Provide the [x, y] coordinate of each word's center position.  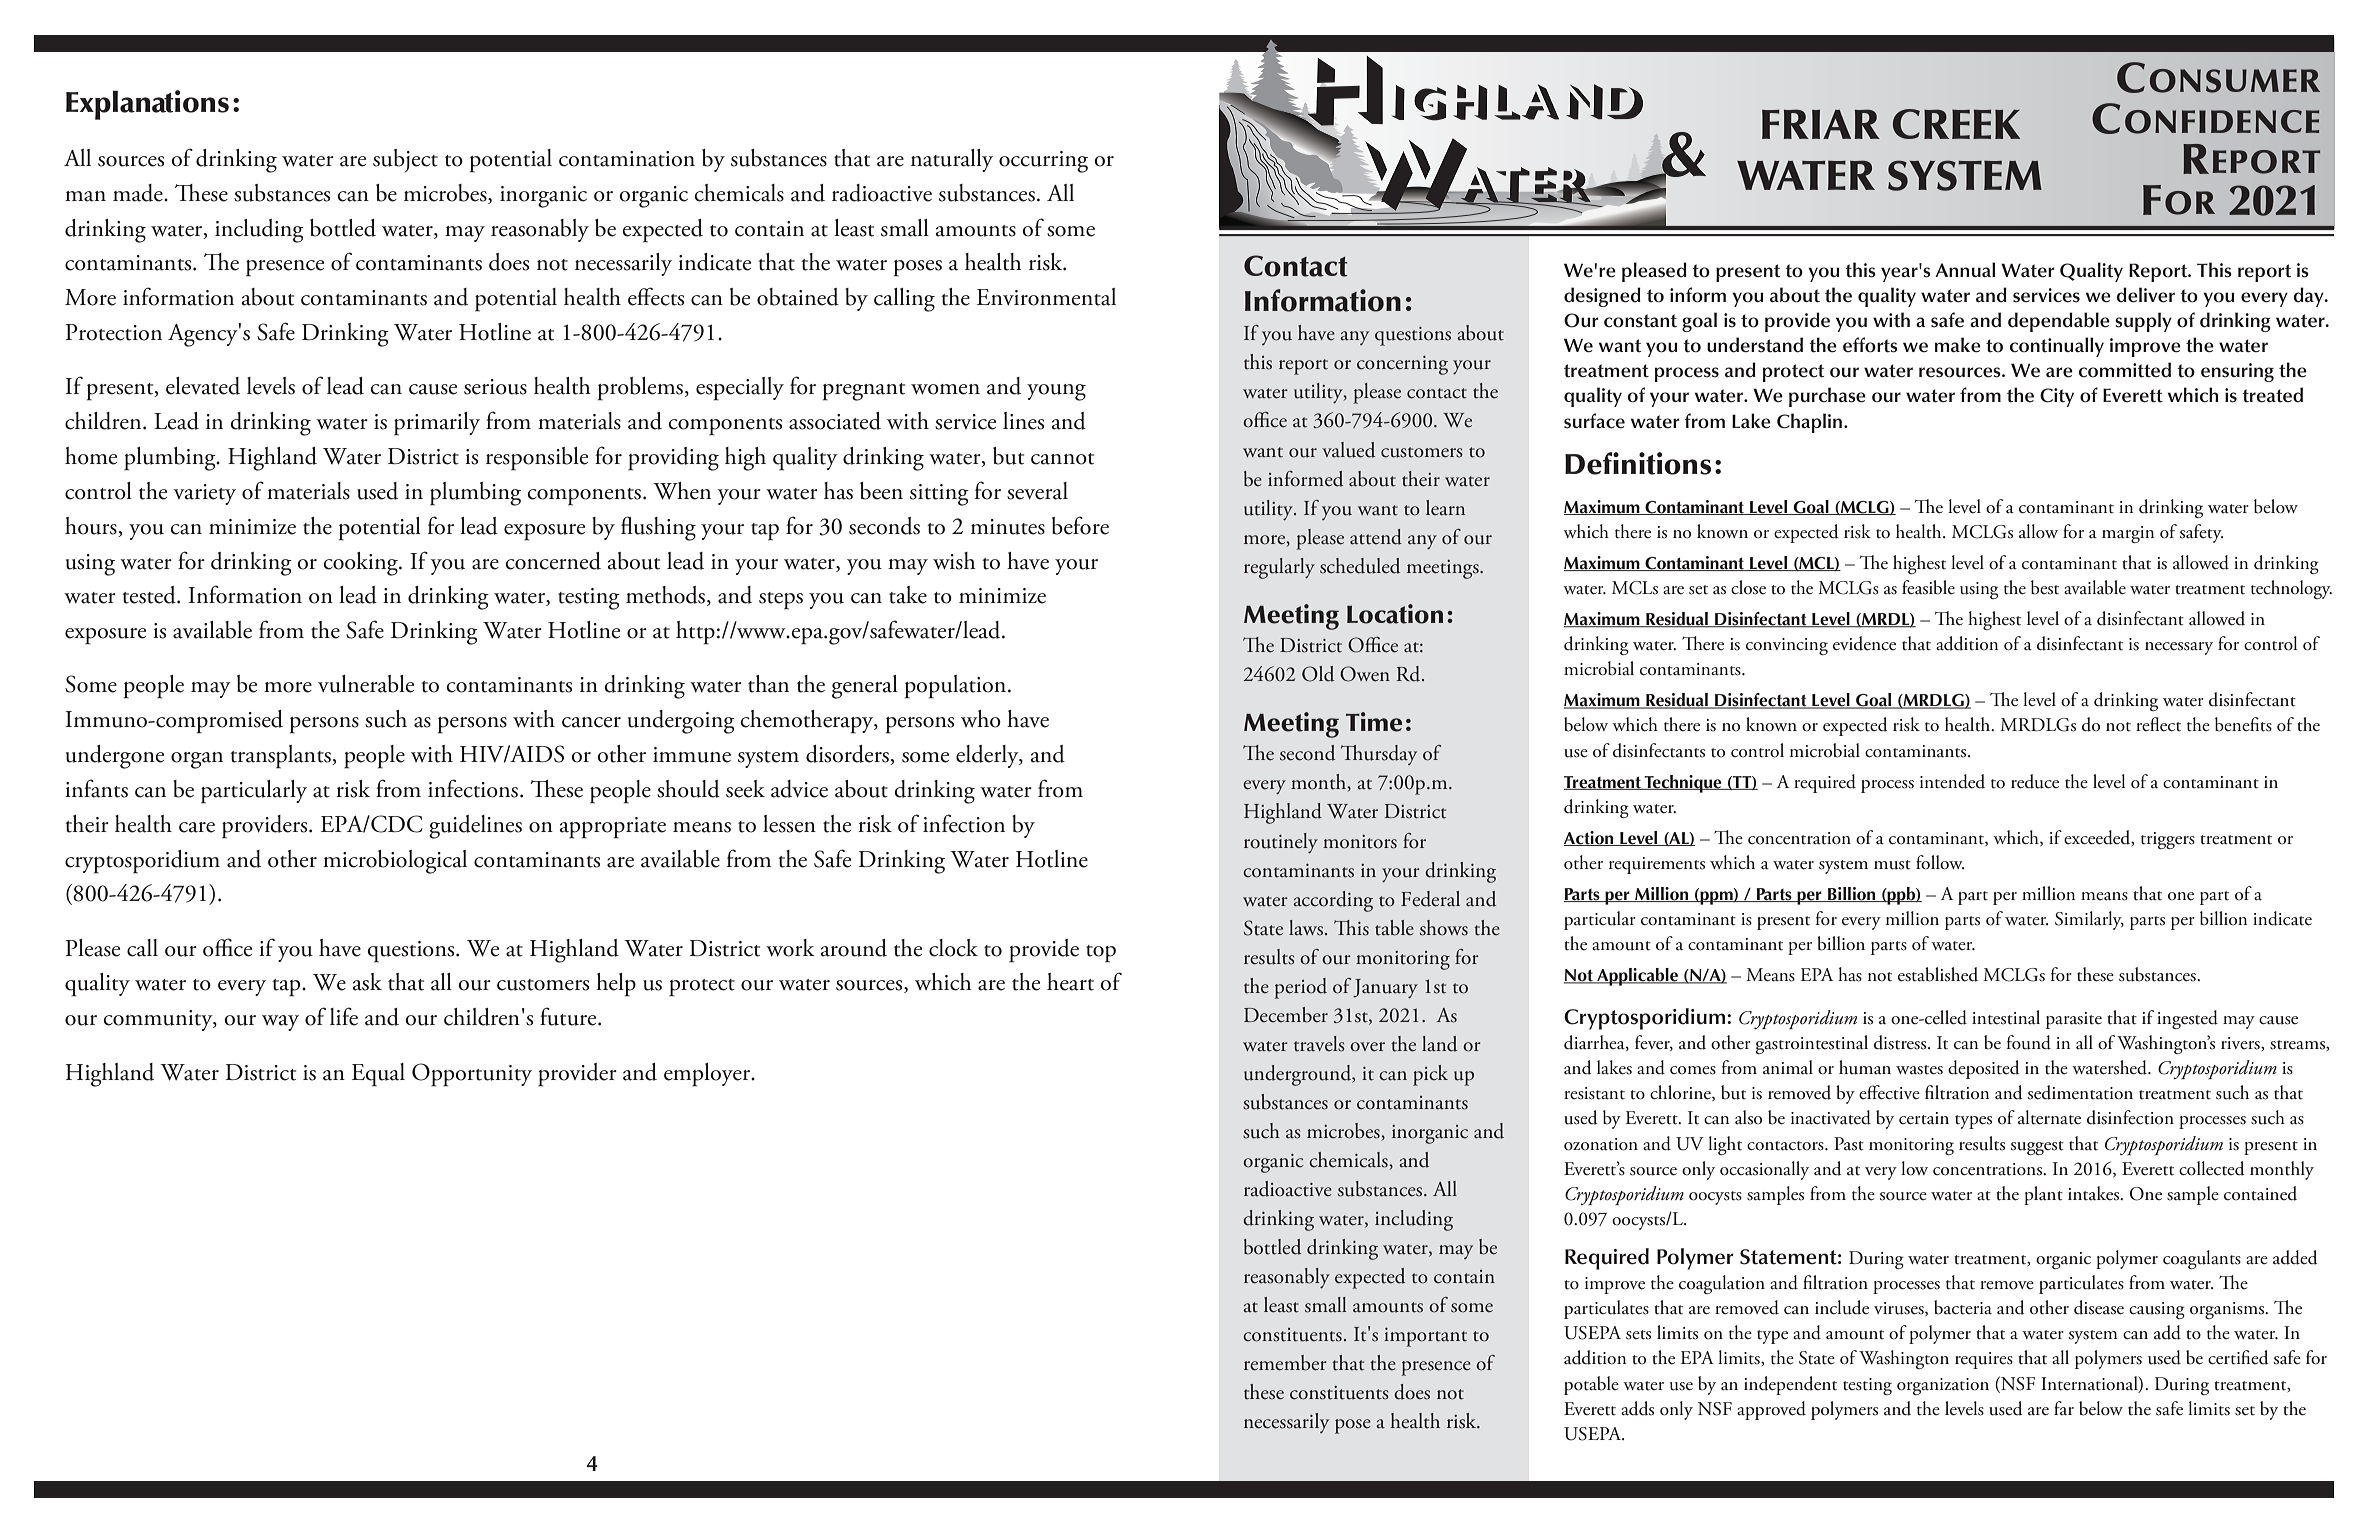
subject [405, 161]
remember [1285, 1363]
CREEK [1956, 124]
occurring [1043, 162]
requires [1984, 1360]
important [1425, 1337]
